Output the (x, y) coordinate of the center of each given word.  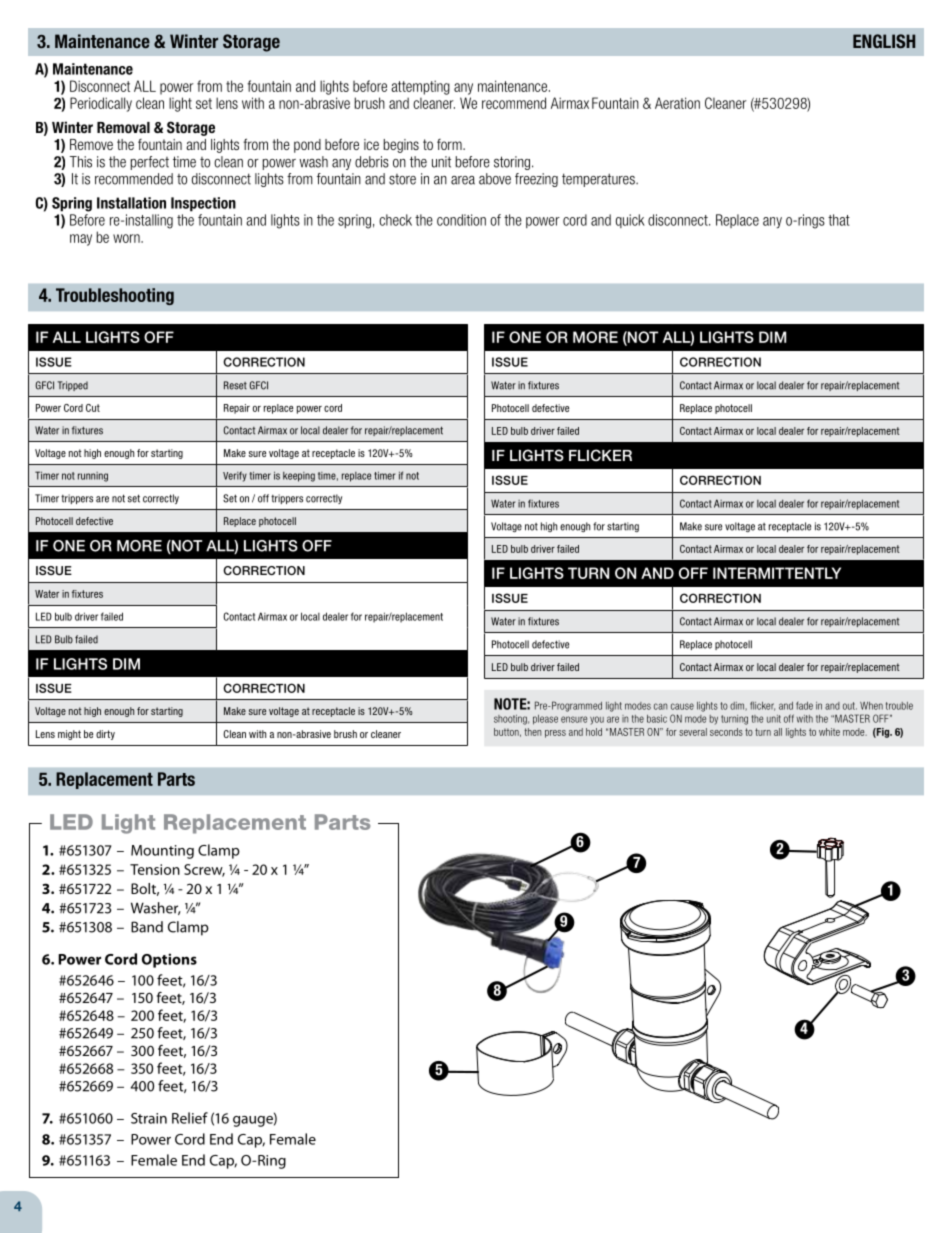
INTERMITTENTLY (777, 573)
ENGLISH (884, 41)
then (532, 732)
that (839, 220)
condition (461, 220)
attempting (420, 87)
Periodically (101, 104)
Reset (235, 385)
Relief (190, 1118)
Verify (235, 476)
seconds (726, 732)
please (545, 720)
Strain (149, 1118)
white (829, 732)
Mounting (162, 852)
